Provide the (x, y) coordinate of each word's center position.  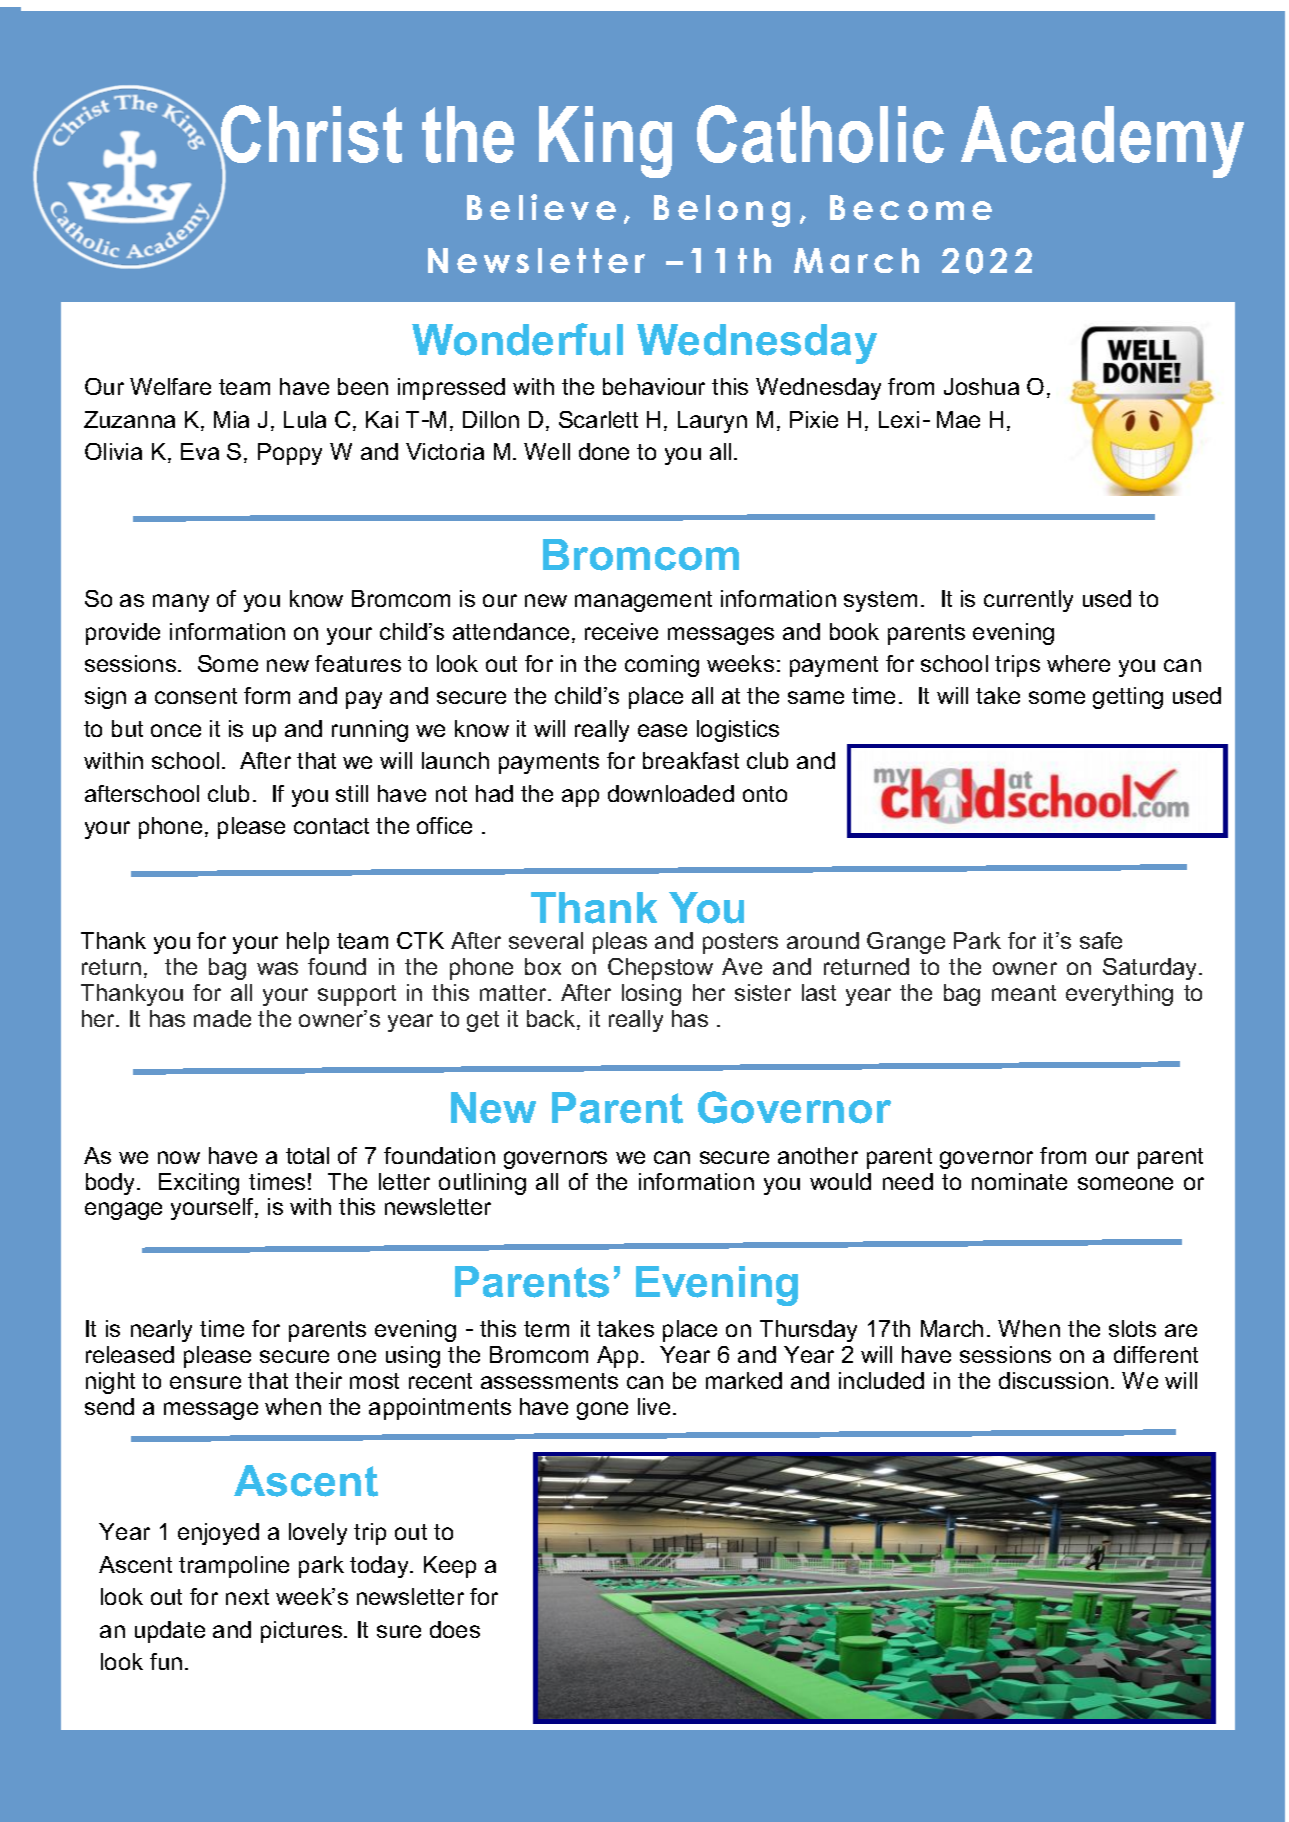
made (222, 1018)
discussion (1053, 1380)
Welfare (170, 386)
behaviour (654, 386)
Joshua (981, 386)
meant (1024, 993)
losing (651, 995)
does (455, 1629)
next (247, 1597)
